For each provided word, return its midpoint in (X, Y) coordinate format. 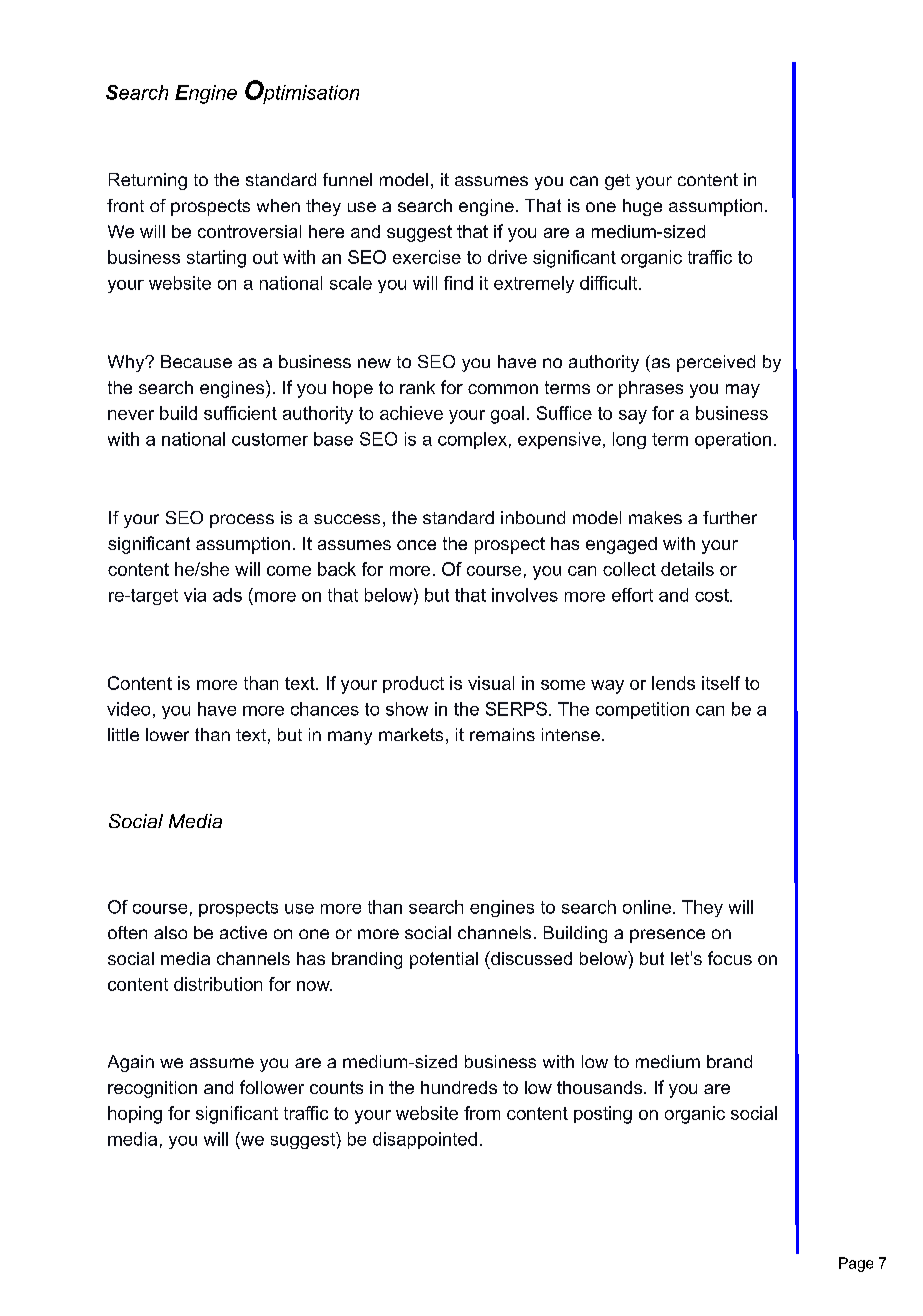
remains (502, 734)
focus (730, 958)
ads (227, 595)
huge (642, 207)
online (647, 907)
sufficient (240, 413)
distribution (218, 984)
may (743, 391)
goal (507, 415)
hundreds (459, 1087)
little (123, 734)
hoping (135, 1115)
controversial (249, 231)
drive (507, 257)
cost (713, 595)
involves (525, 595)
